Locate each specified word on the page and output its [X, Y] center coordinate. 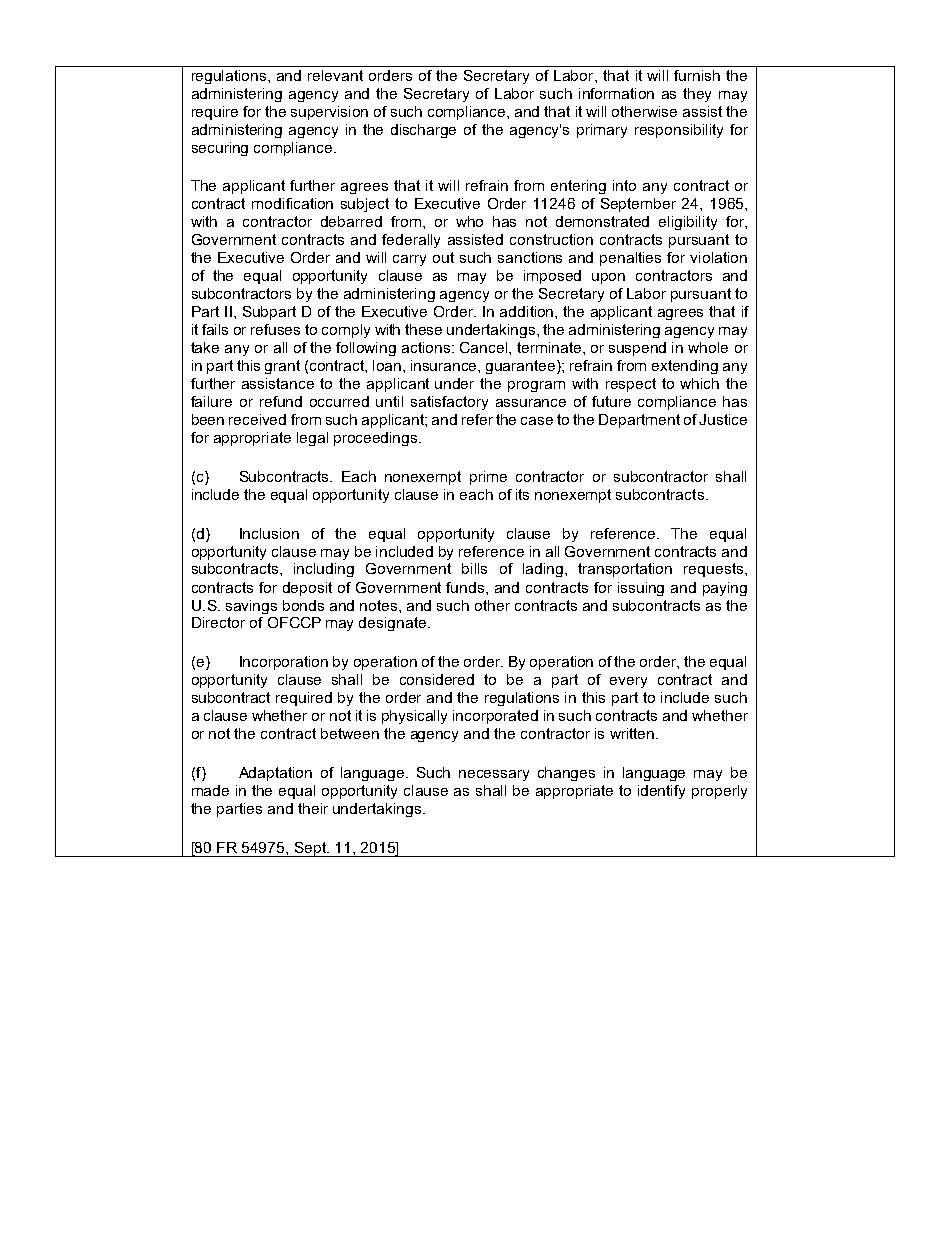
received [257, 419]
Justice [723, 419]
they [697, 95]
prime [488, 478]
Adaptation [275, 774]
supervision [329, 113]
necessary [494, 775]
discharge [423, 131]
